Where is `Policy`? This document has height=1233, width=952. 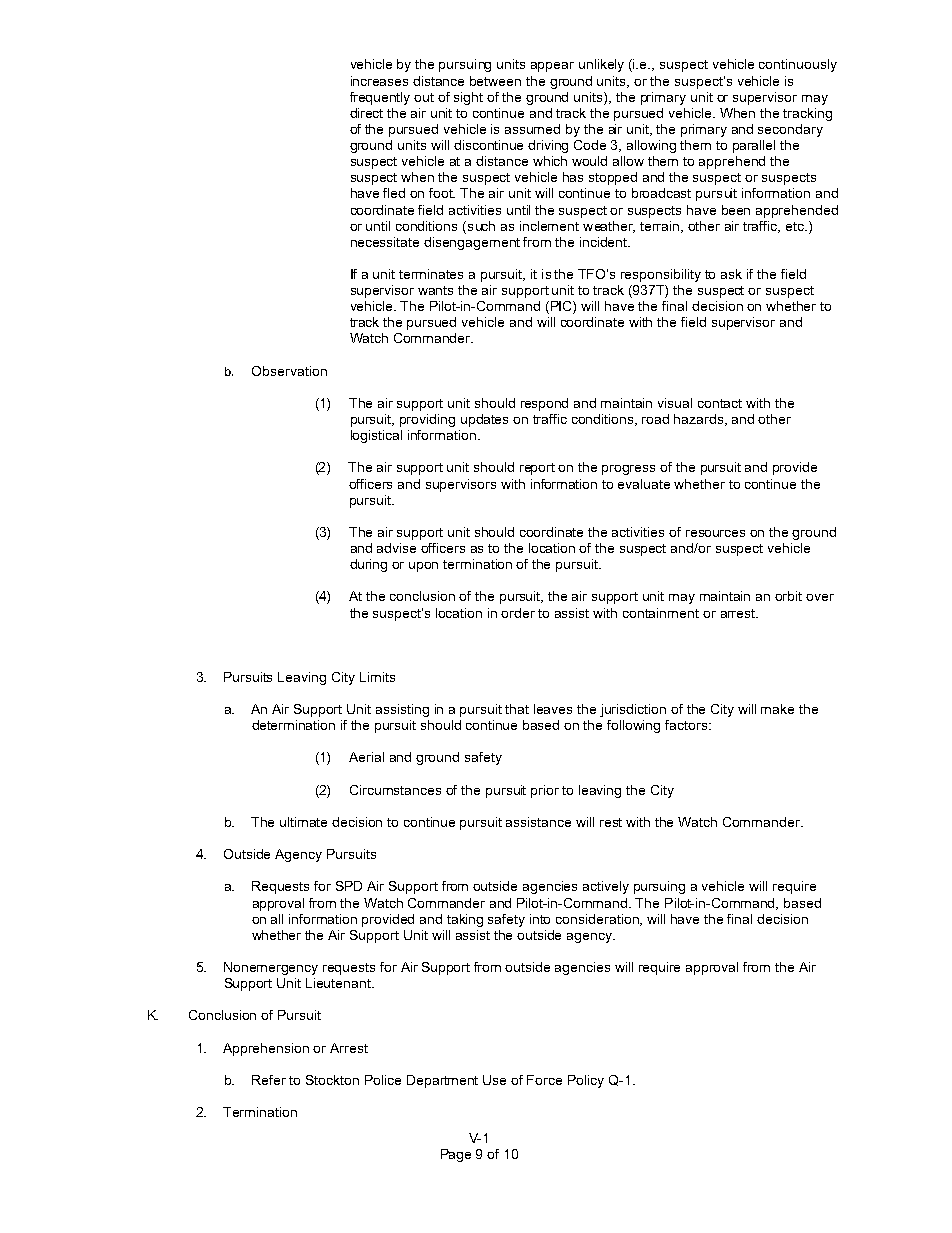 Policy is located at coordinates (586, 1081).
